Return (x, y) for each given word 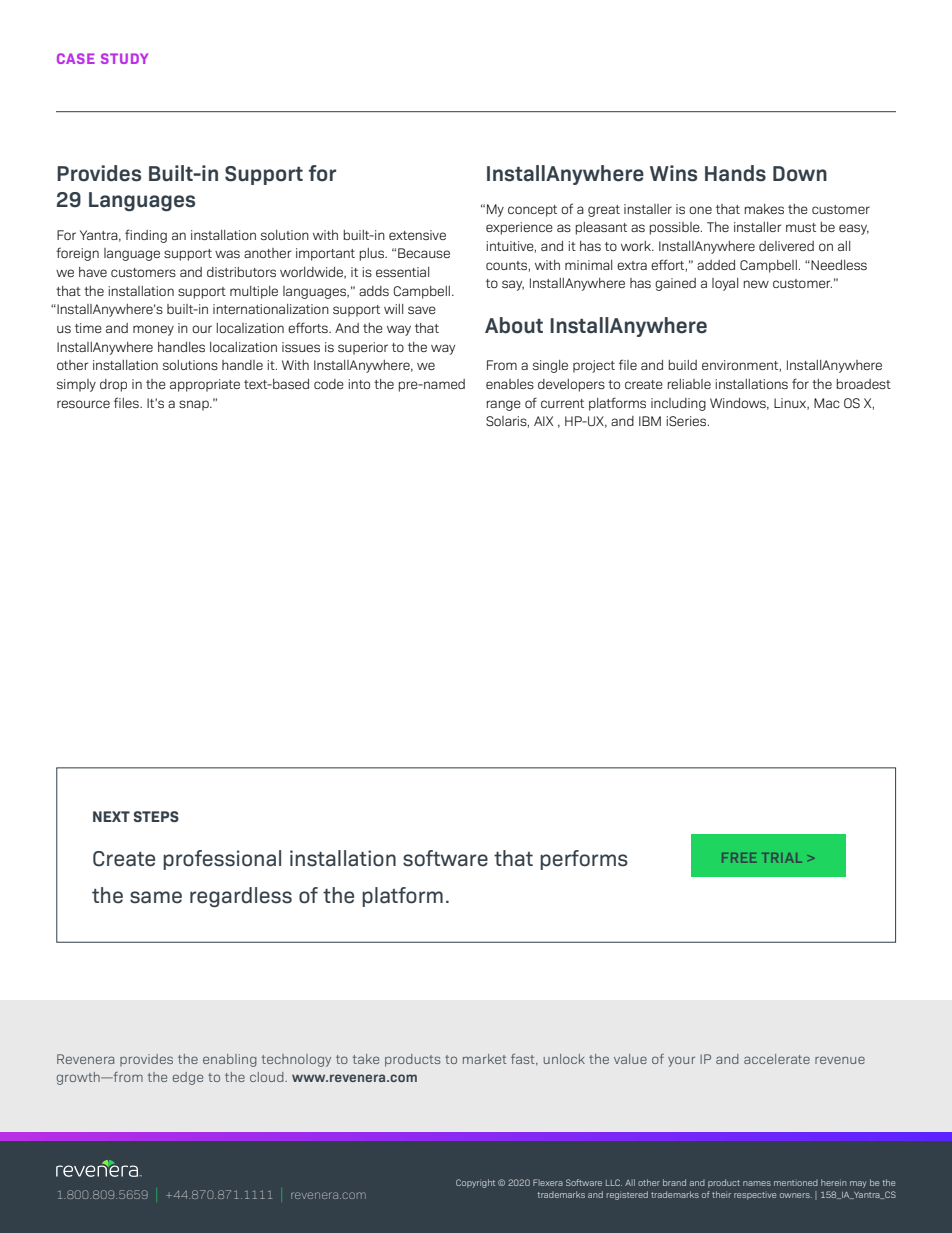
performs (584, 860)
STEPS (156, 816)
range (504, 405)
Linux (791, 404)
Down (800, 174)
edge (188, 1078)
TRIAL (782, 858)
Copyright (475, 1183)
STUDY (124, 58)
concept (532, 211)
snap (195, 405)
